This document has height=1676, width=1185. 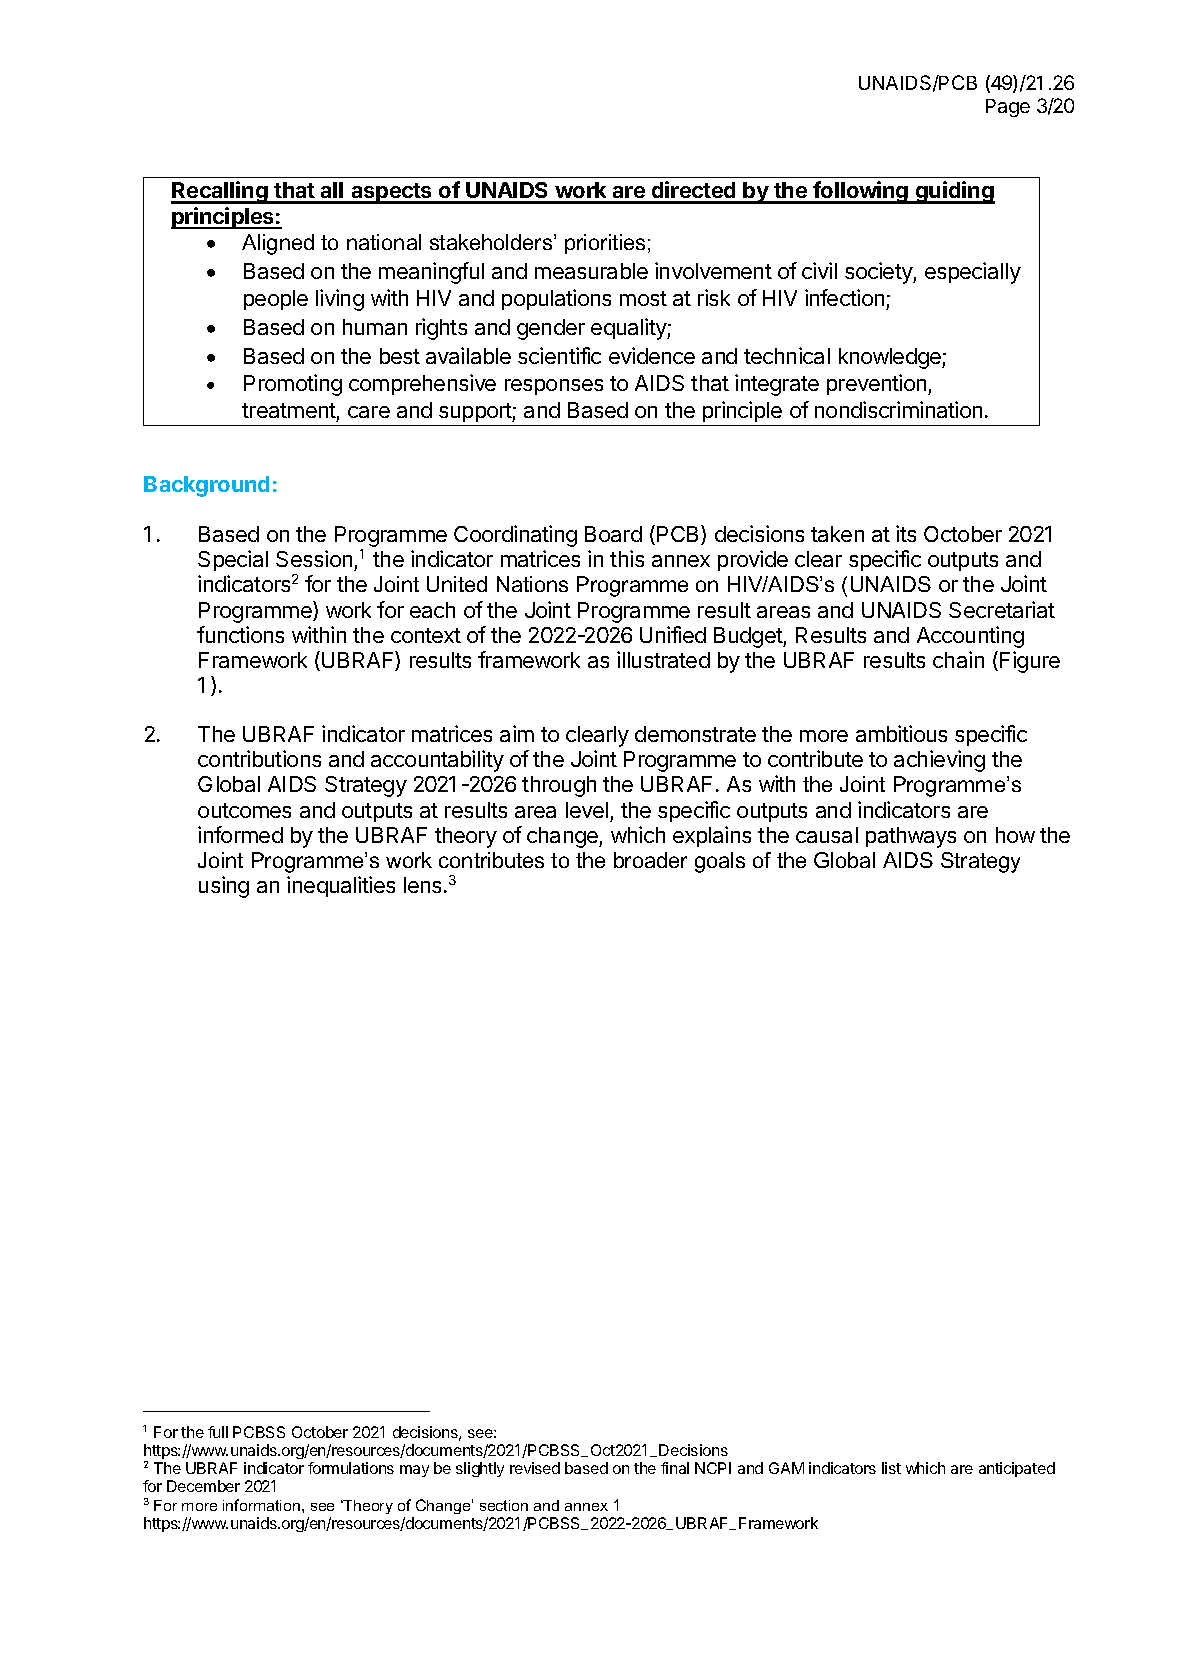 I want to click on list, so click(x=891, y=1468).
